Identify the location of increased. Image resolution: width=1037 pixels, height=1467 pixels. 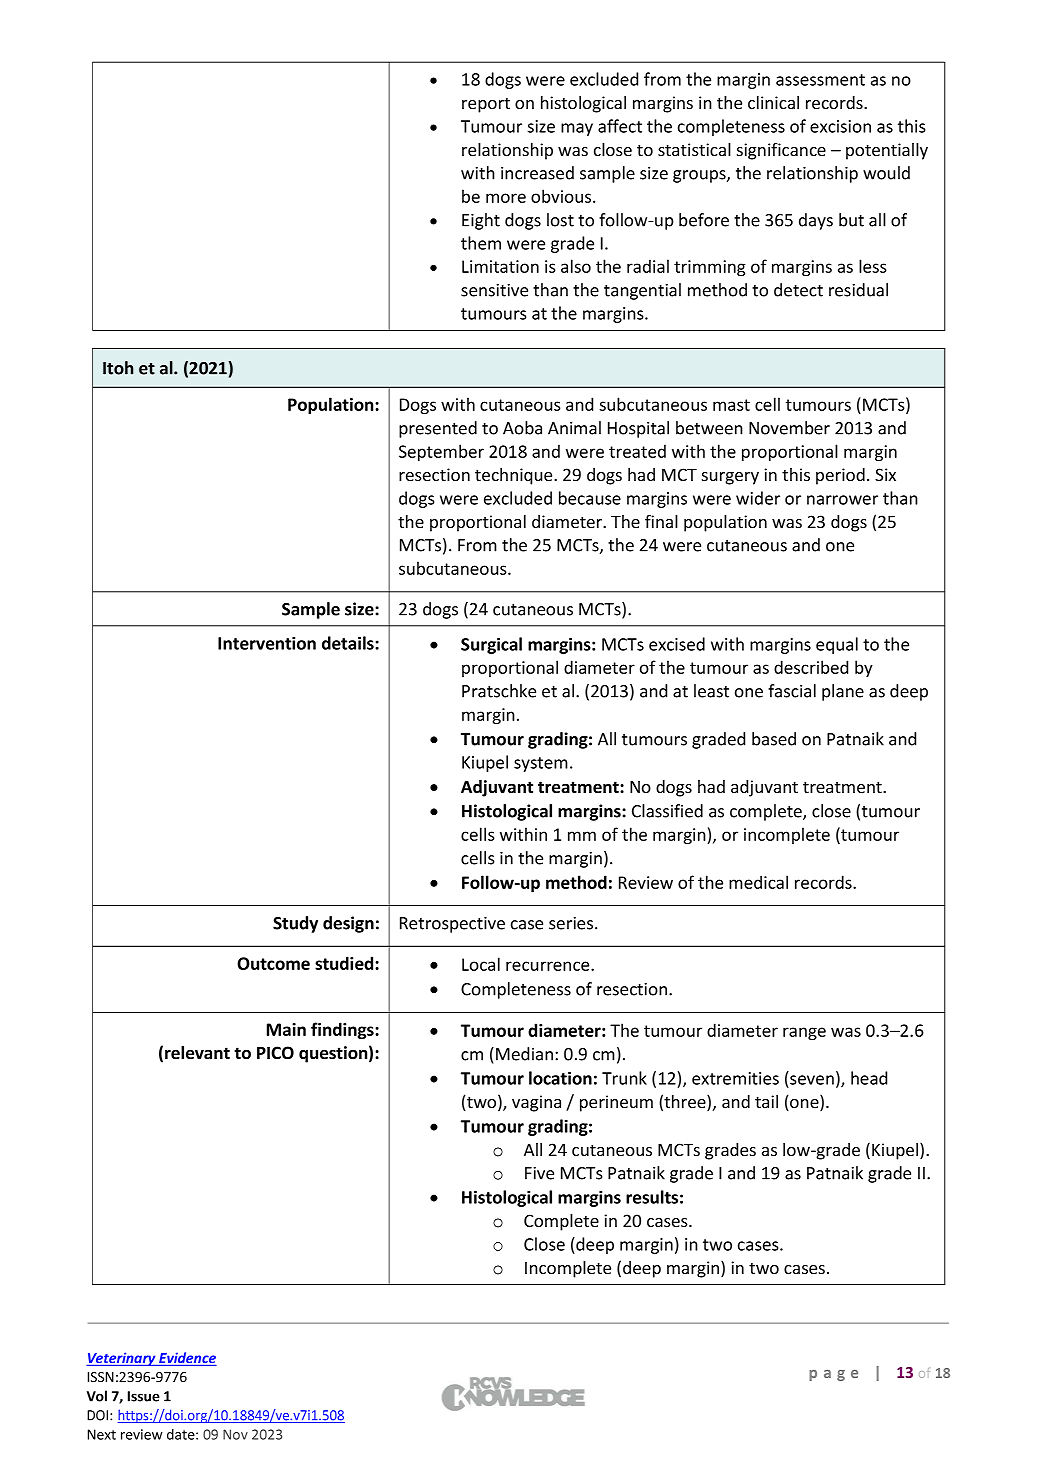
(537, 173).
